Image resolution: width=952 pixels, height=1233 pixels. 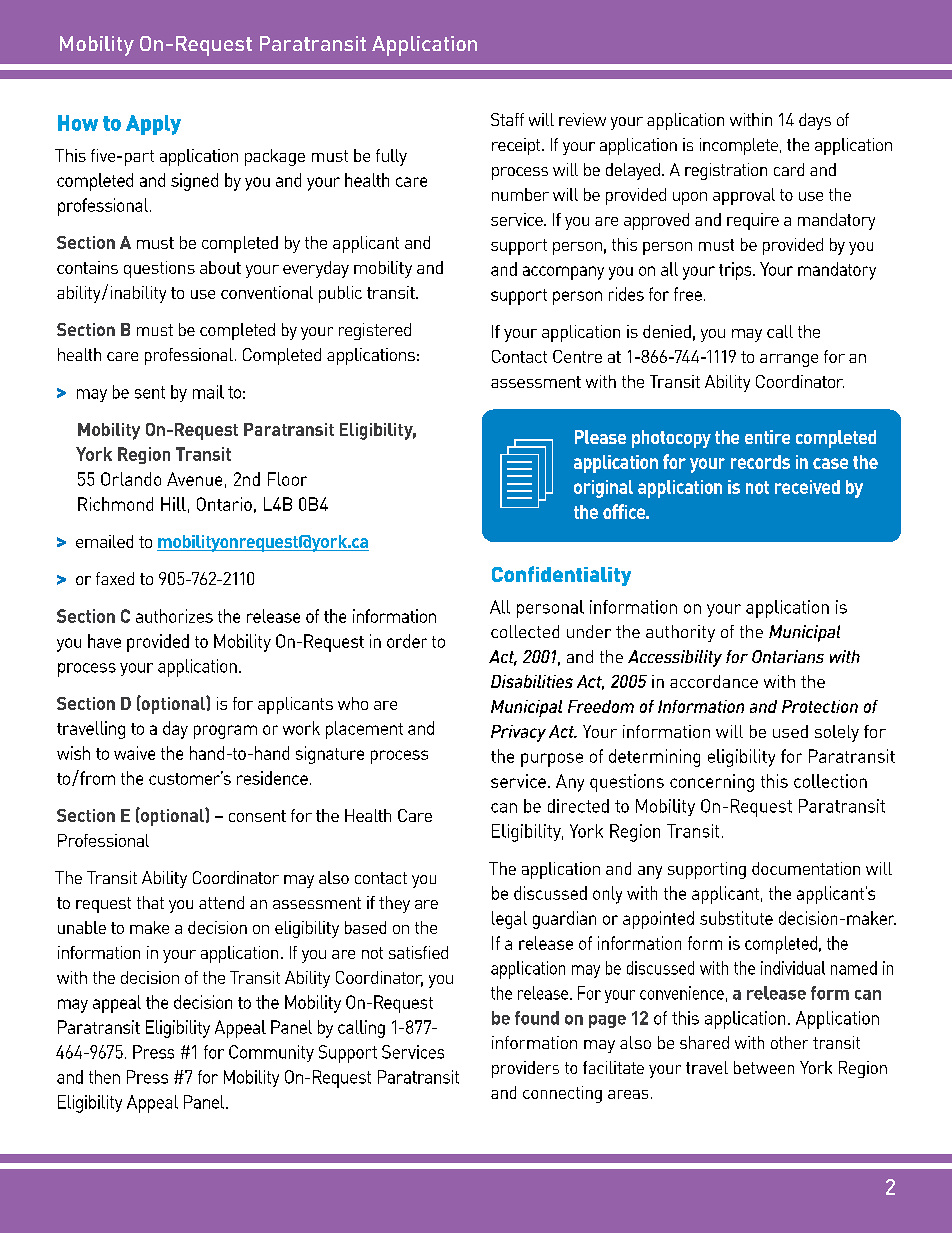 What do you see at coordinates (517, 146) in the screenshot?
I see `receipt` at bounding box center [517, 146].
